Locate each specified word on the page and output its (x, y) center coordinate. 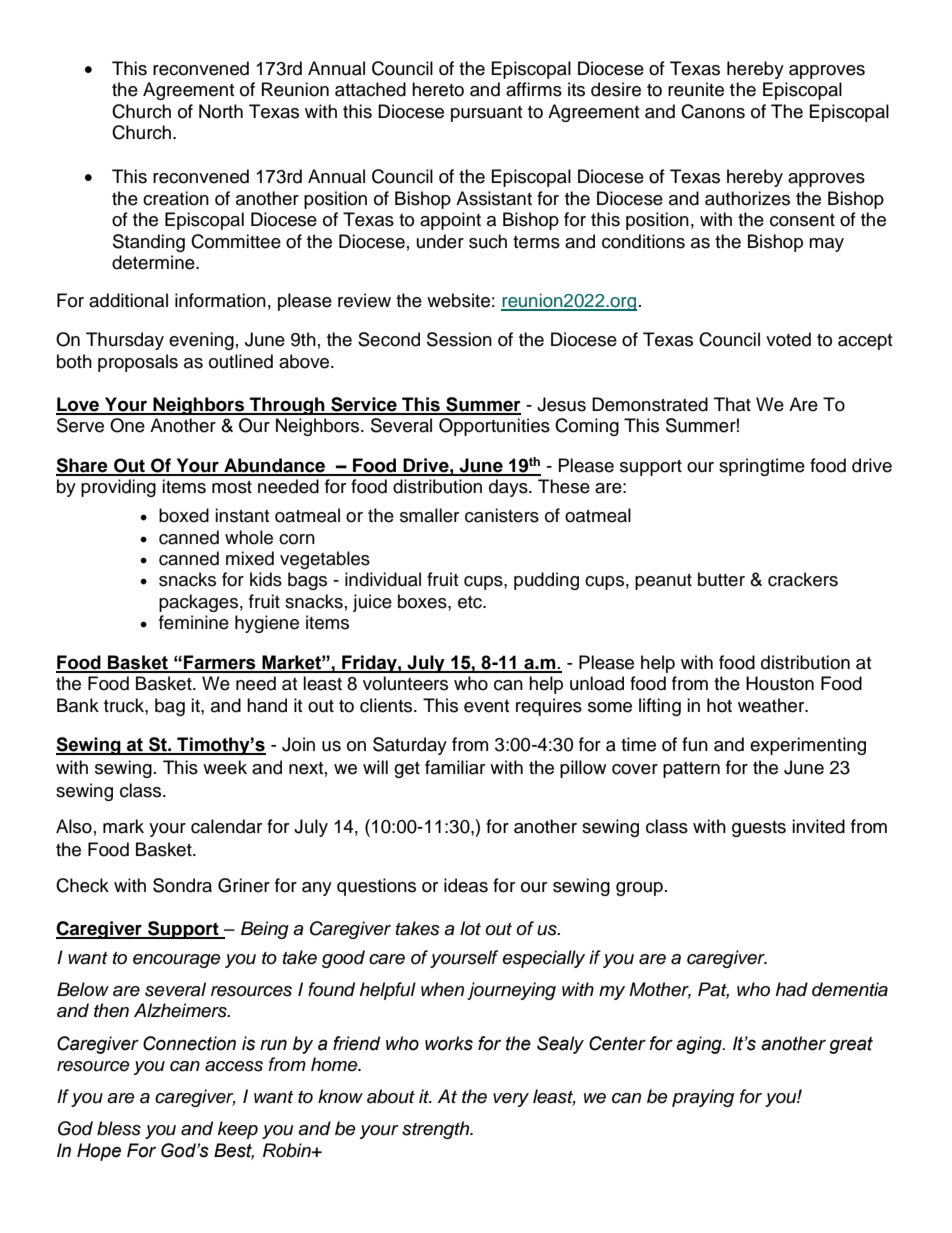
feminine (194, 622)
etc (471, 602)
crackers (803, 579)
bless (119, 1128)
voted (788, 339)
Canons (713, 111)
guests (759, 829)
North (221, 111)
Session (459, 339)
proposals (138, 363)
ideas (466, 885)
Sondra (182, 885)
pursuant (486, 114)
